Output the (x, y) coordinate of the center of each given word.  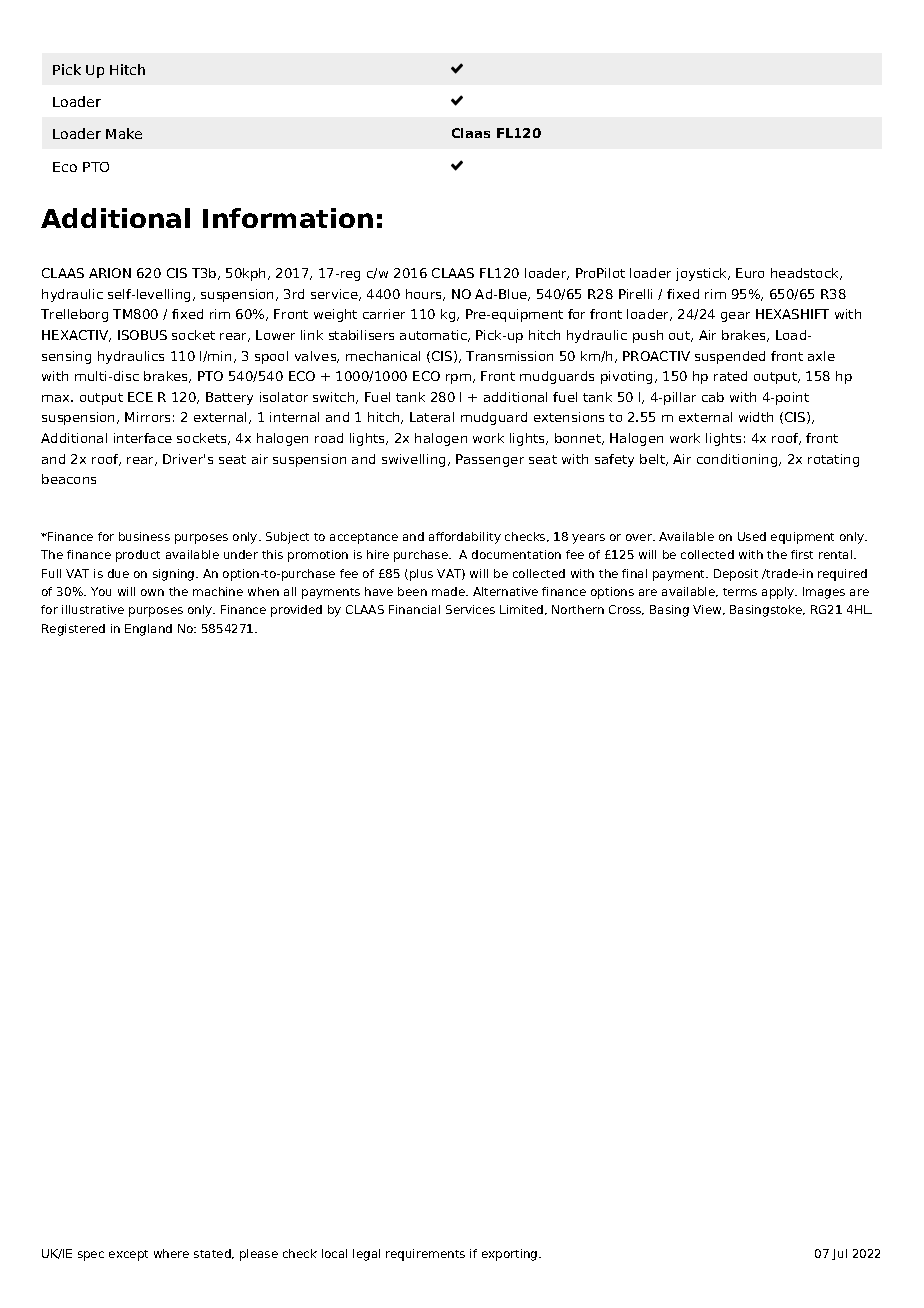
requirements (425, 1255)
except (128, 1255)
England (148, 630)
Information (288, 218)
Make (124, 133)
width (756, 417)
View (708, 610)
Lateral (432, 417)
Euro (750, 273)
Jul (839, 1254)
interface (143, 438)
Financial (414, 609)
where (171, 1253)
